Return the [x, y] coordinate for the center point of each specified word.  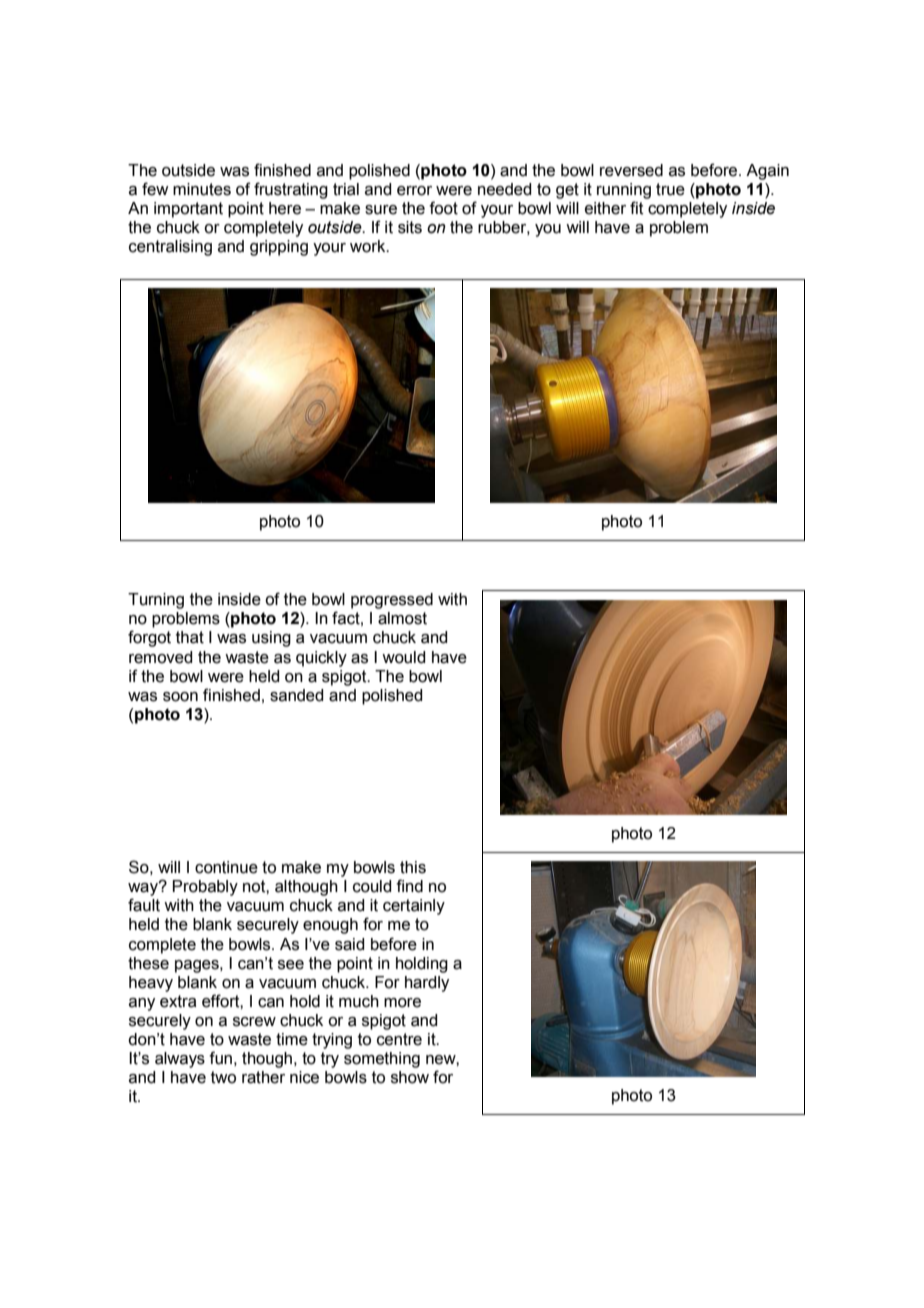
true [670, 189]
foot [443, 208]
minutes [202, 189]
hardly [427, 984]
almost [402, 618]
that [190, 637]
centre [399, 1039]
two [223, 1077]
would [403, 657]
